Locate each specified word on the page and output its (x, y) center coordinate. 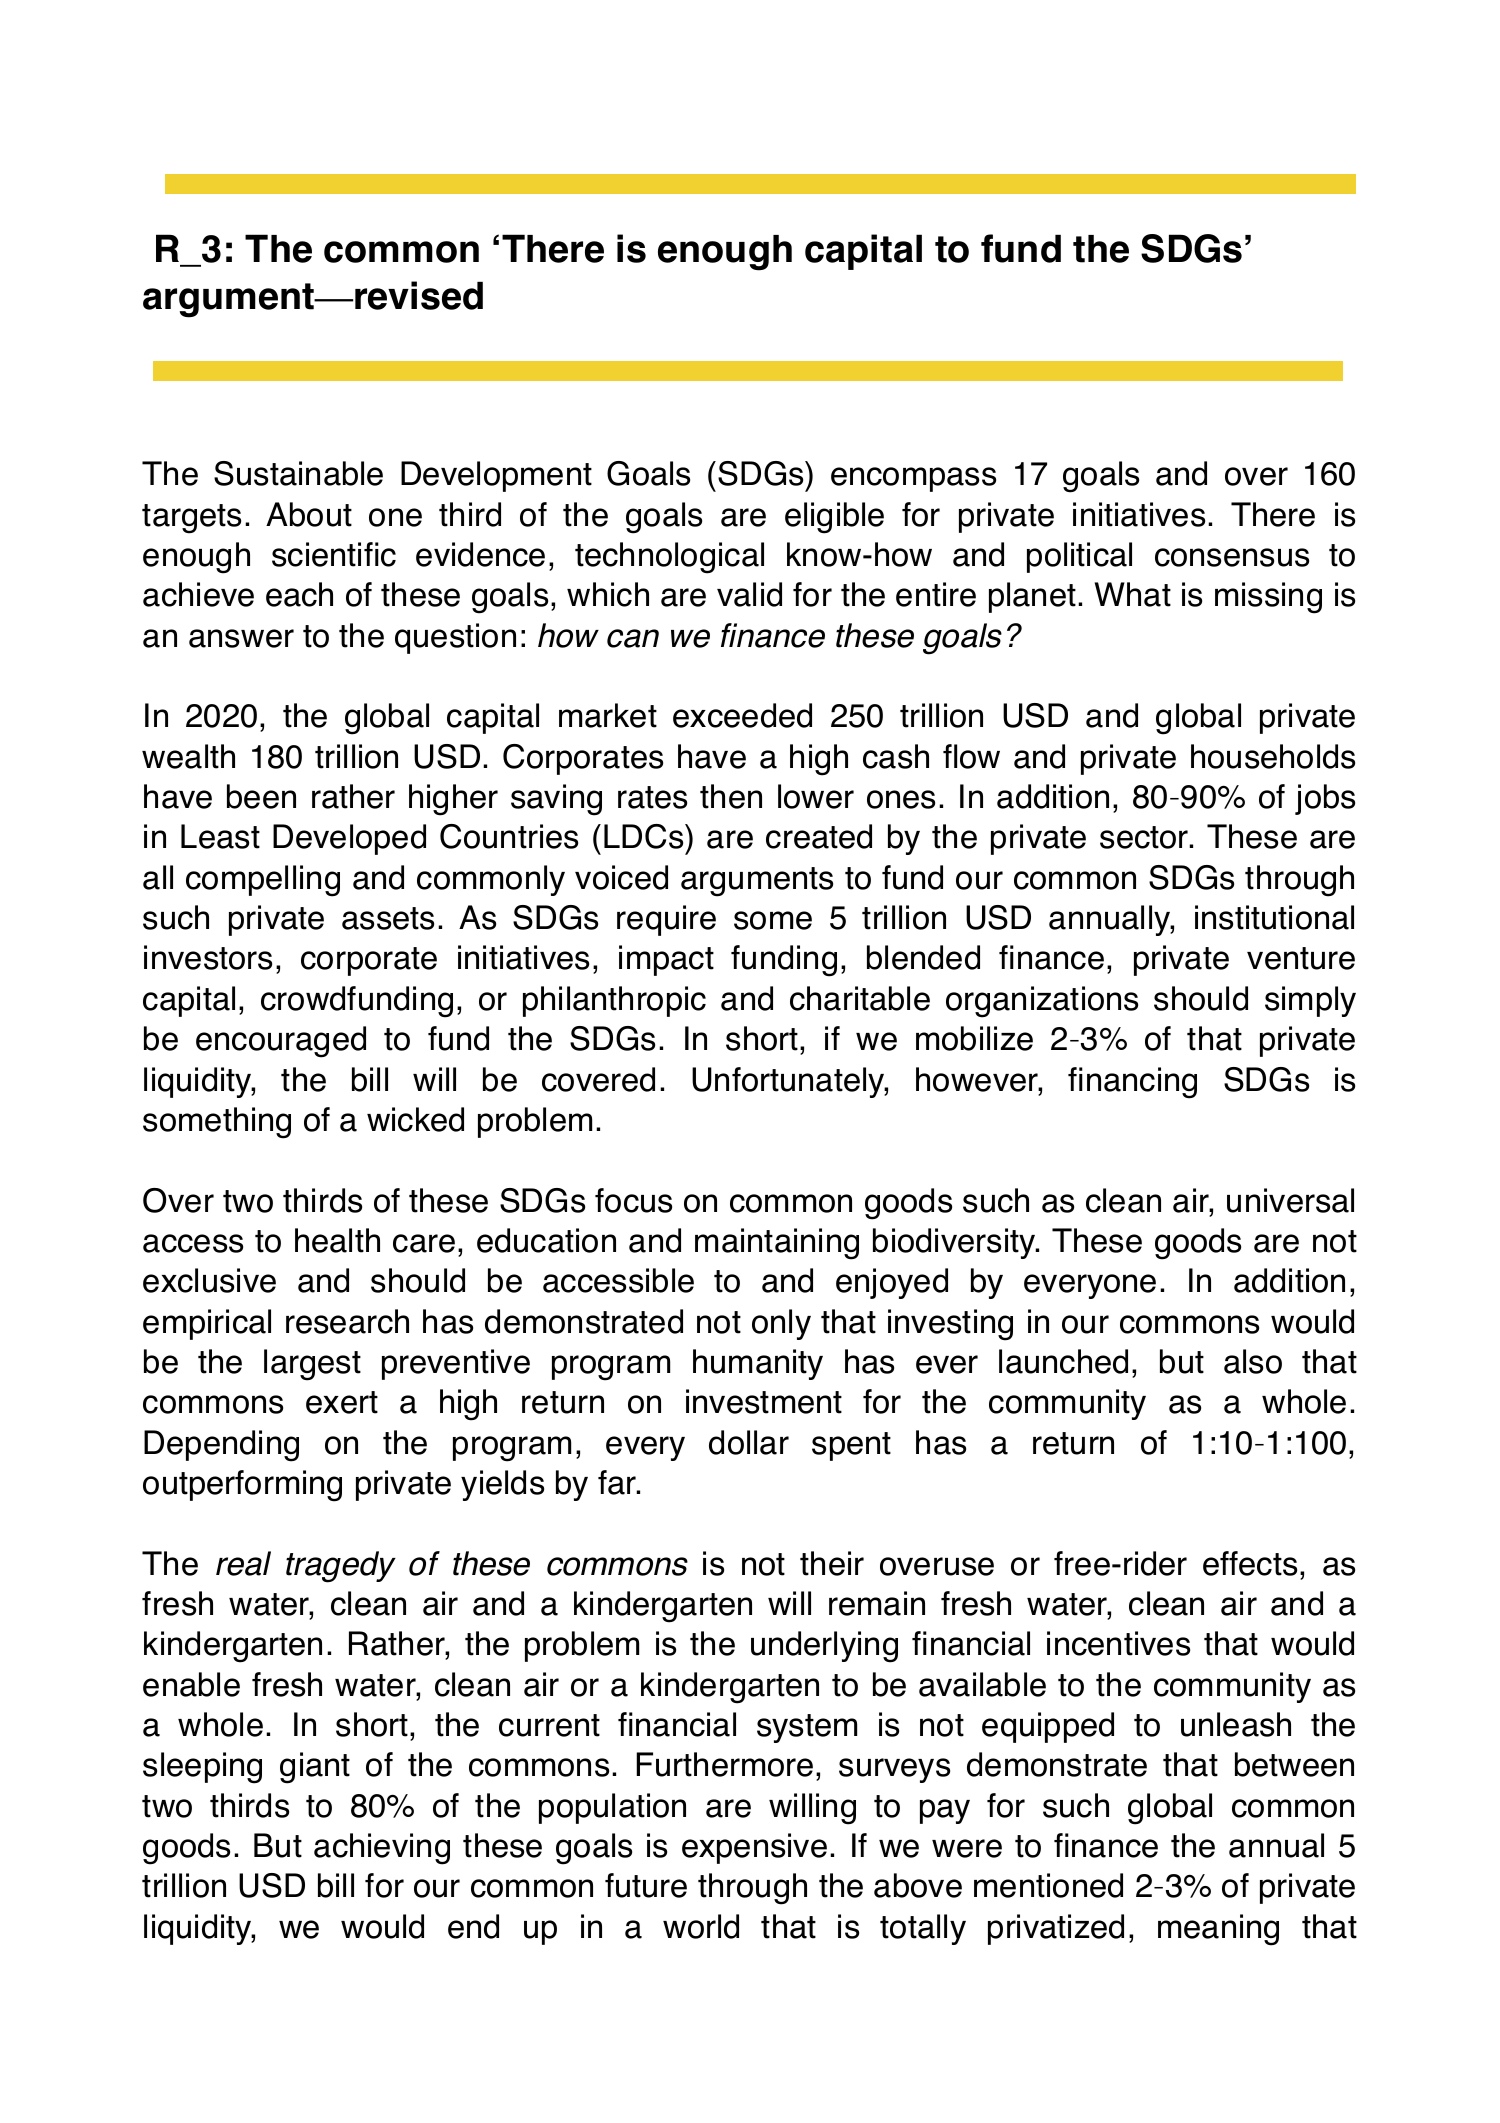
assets (388, 918)
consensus (1232, 557)
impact (666, 960)
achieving (382, 1849)
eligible (834, 518)
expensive (754, 1848)
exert (342, 1402)
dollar (749, 1442)
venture (1301, 958)
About (309, 514)
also (1253, 1361)
